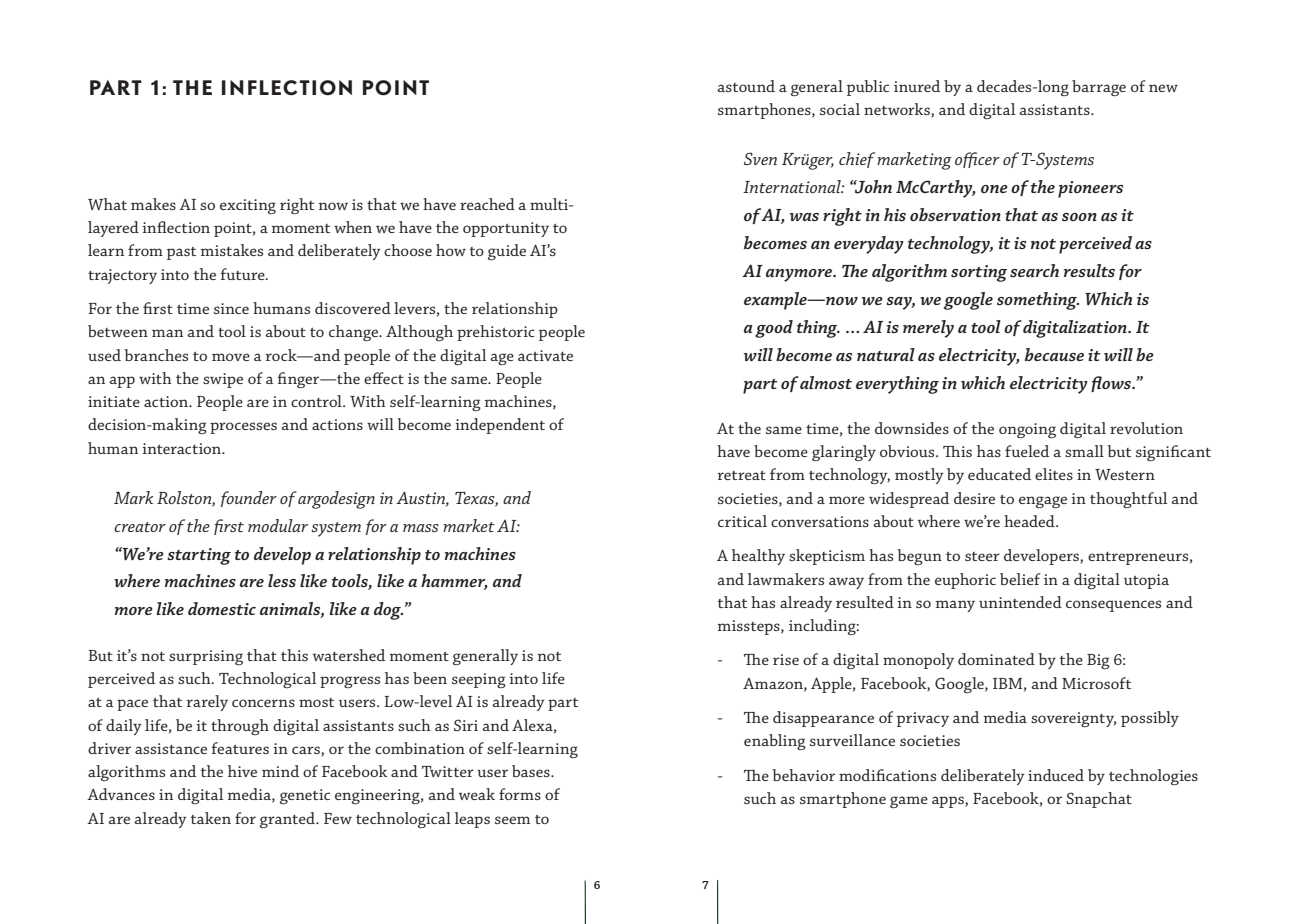 The image size is (1303, 924). I want to click on because, so click(1054, 354).
